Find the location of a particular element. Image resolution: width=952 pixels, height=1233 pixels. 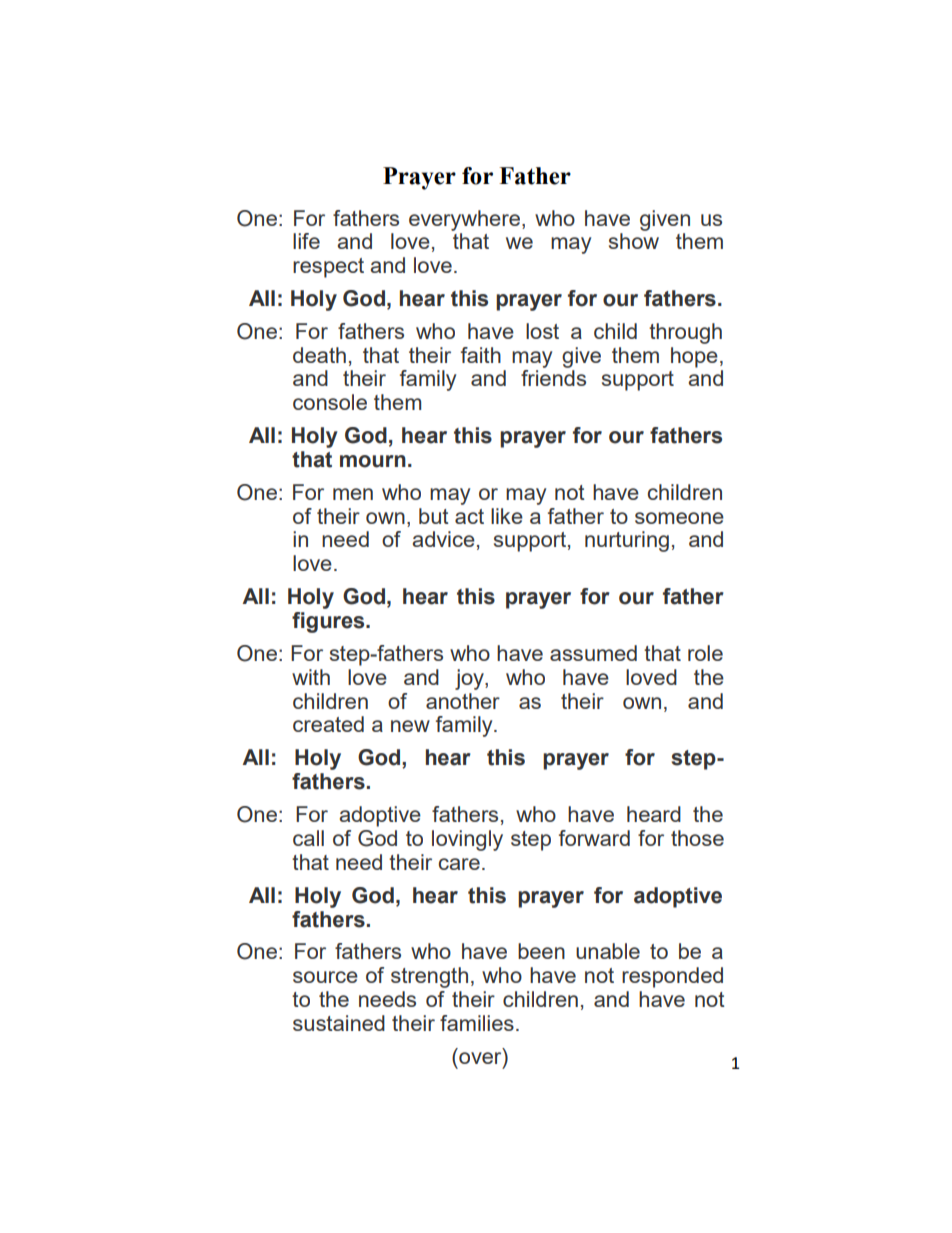

families is located at coordinates (477, 1023).
